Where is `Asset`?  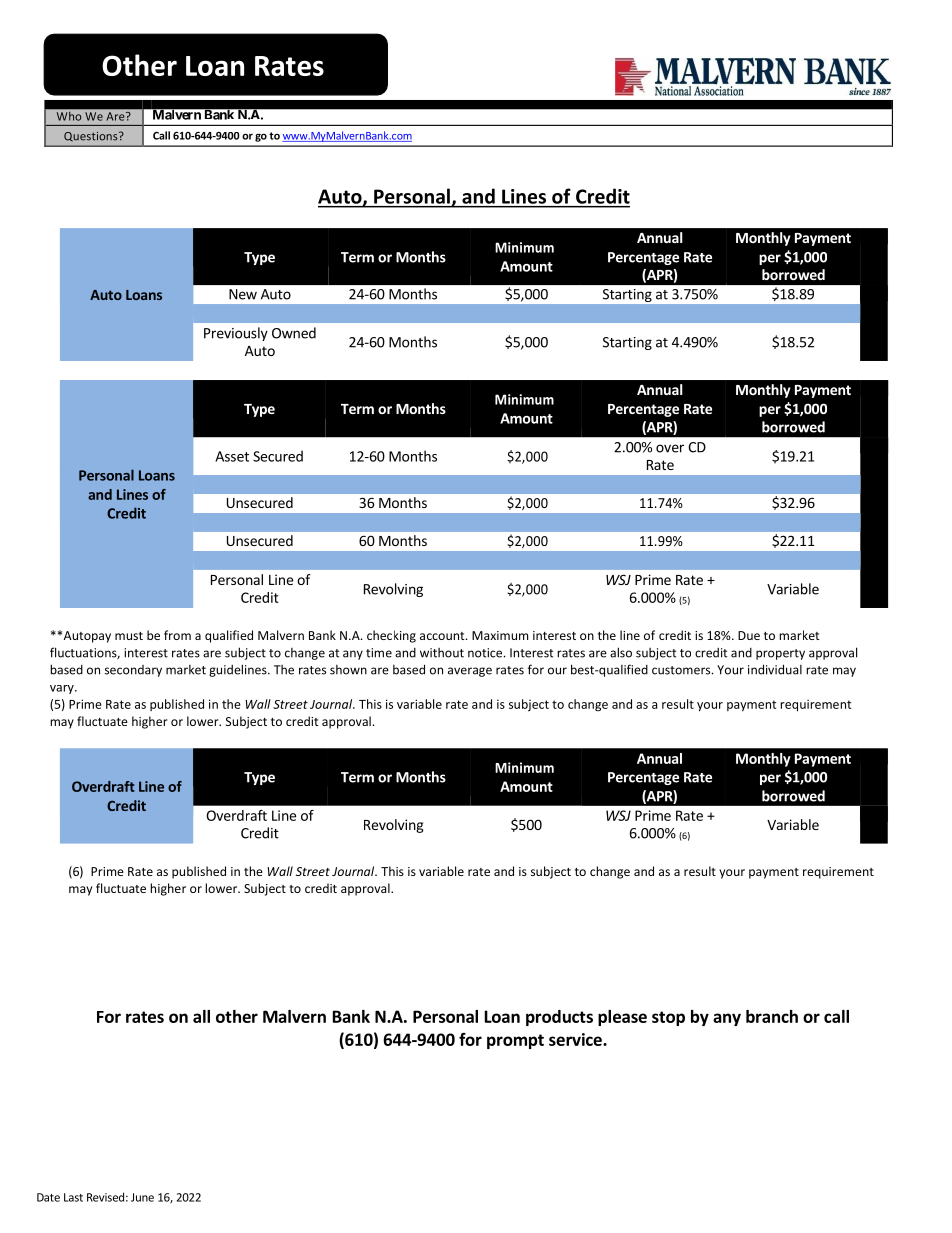 Asset is located at coordinates (232, 456).
